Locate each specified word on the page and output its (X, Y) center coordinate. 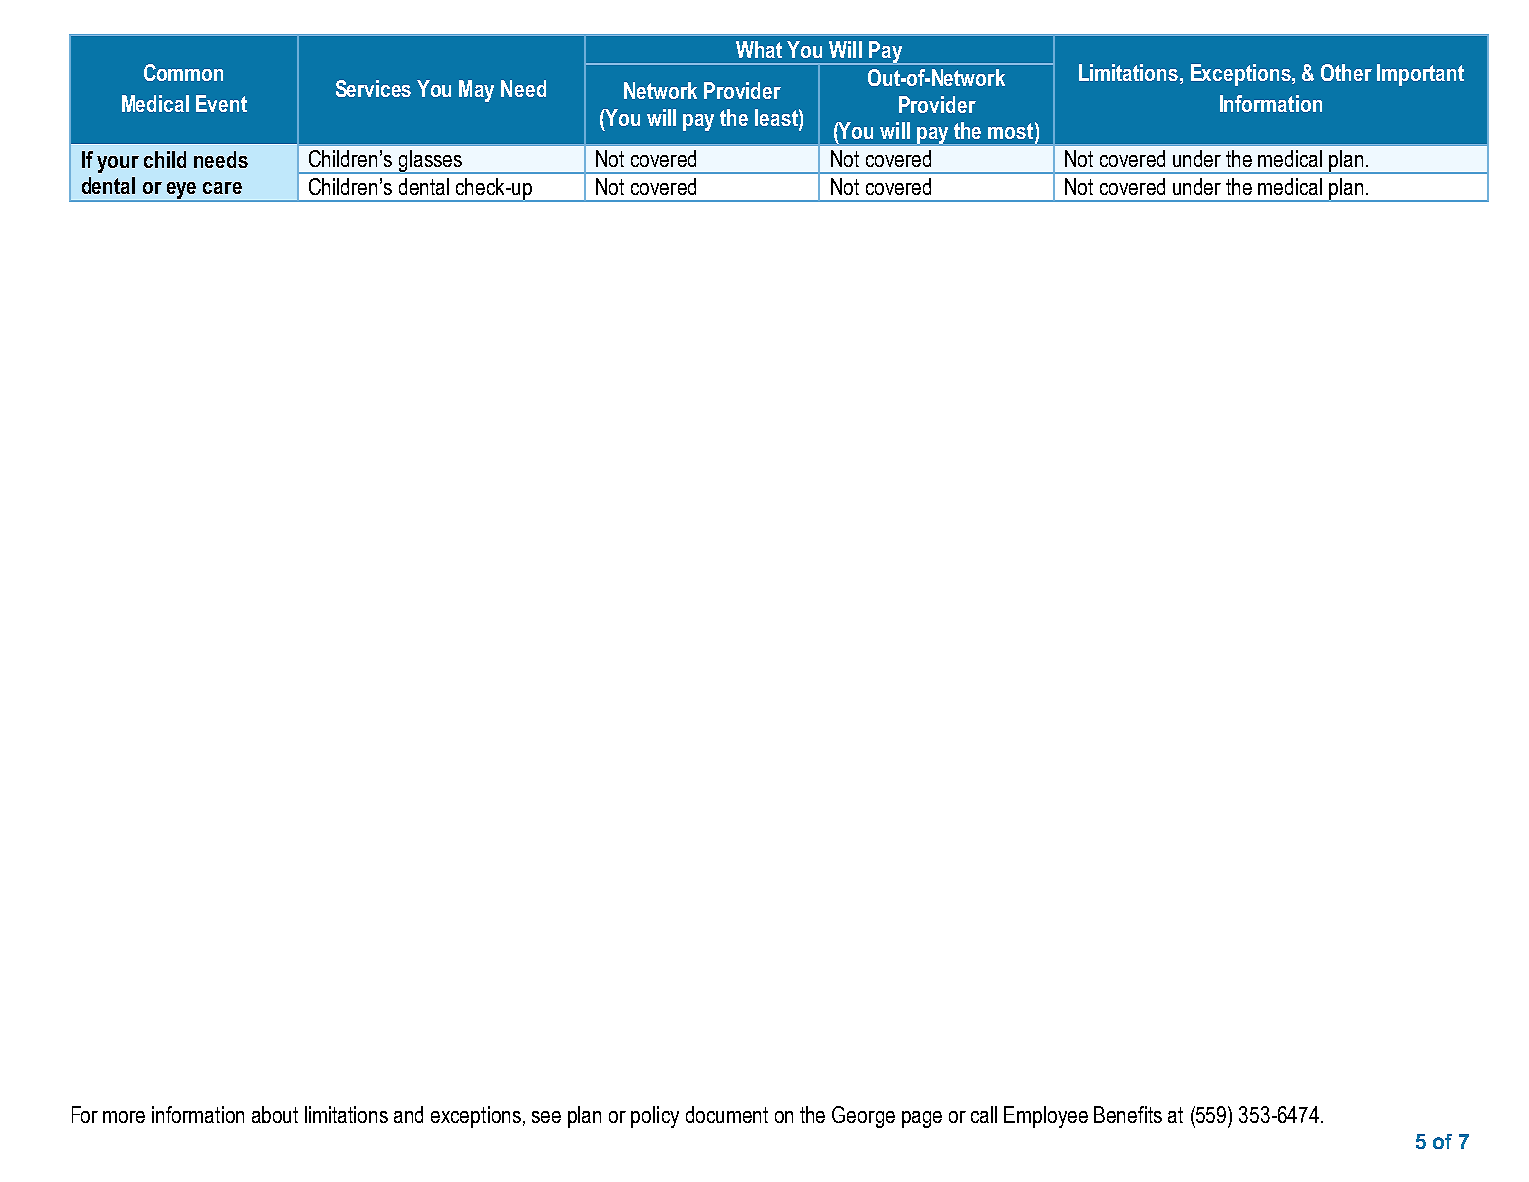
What (759, 49)
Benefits (1128, 1114)
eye (182, 192)
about (275, 1114)
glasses (430, 162)
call (984, 1114)
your (118, 164)
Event (221, 103)
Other (1346, 72)
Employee (1046, 1117)
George (863, 1117)
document (727, 1114)
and (408, 1114)
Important (1420, 75)
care (222, 188)
